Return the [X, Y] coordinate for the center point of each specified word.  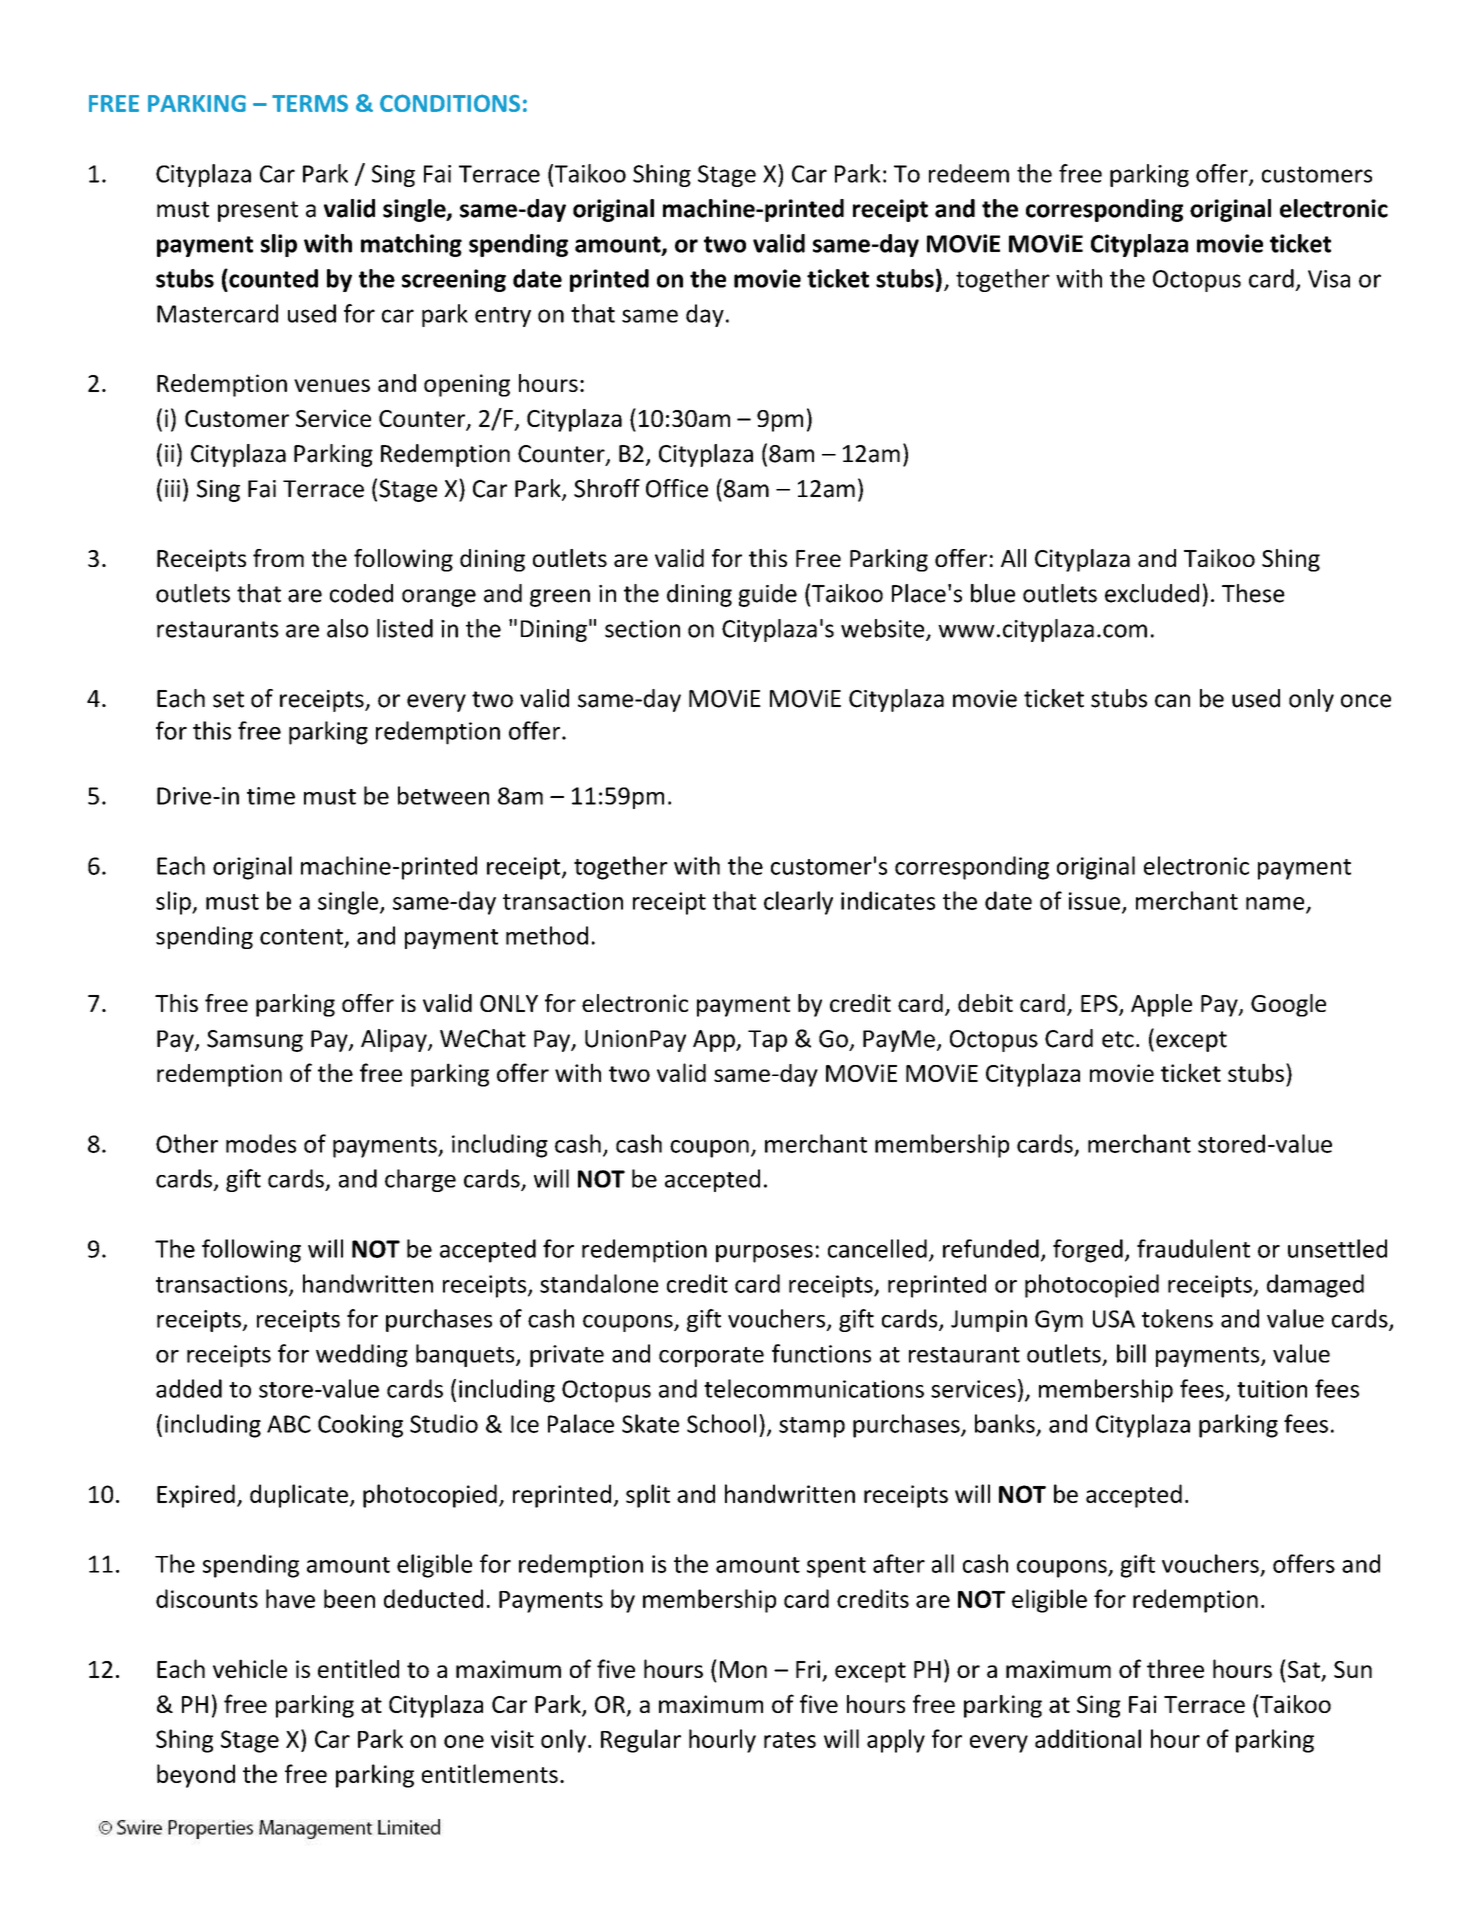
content [301, 937]
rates [790, 1740]
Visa [1329, 279]
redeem [969, 173]
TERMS [310, 103]
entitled [358, 1668]
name [1276, 904]
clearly [798, 903]
